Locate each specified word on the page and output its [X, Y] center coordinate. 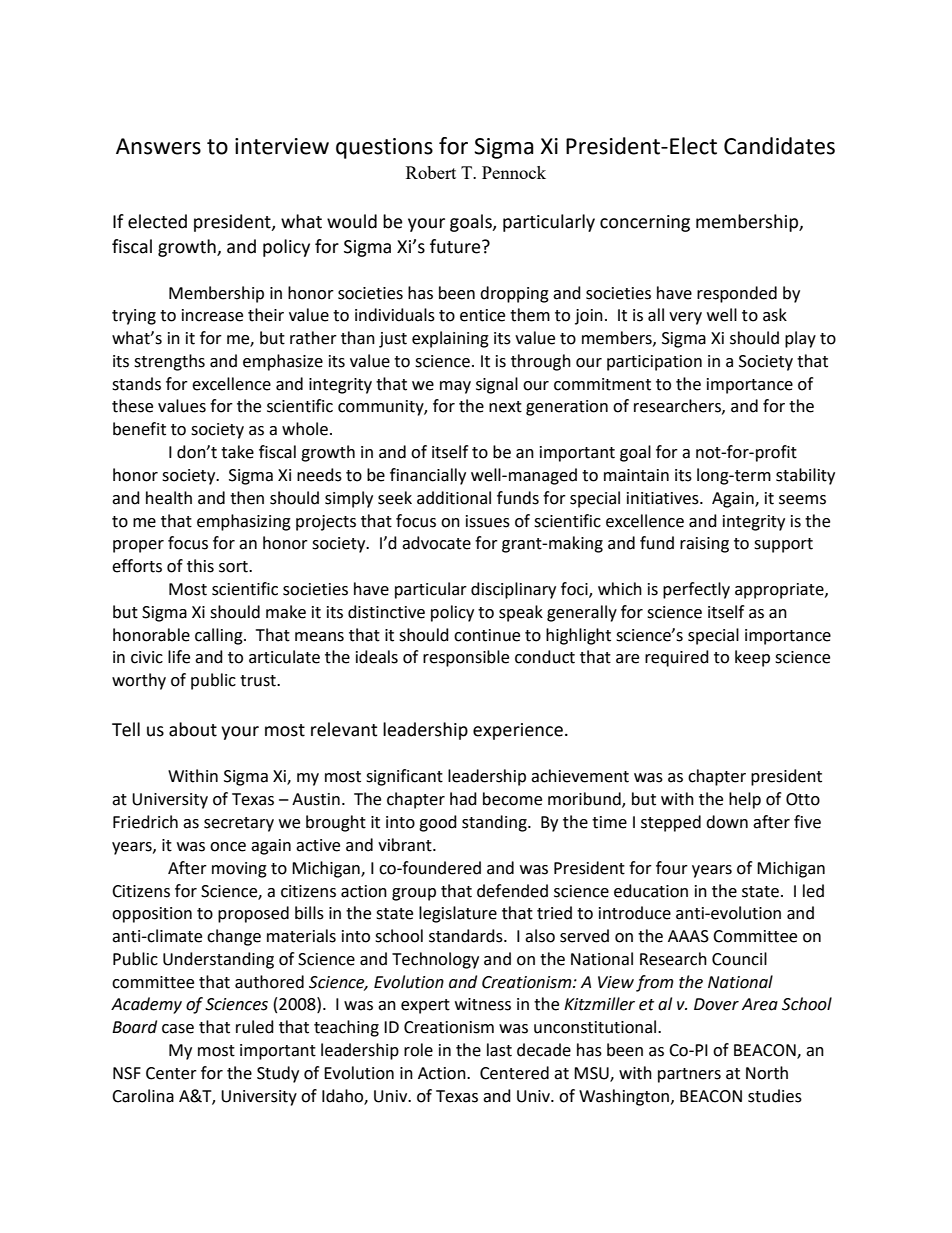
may [455, 387]
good [438, 823]
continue [487, 635]
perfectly [696, 590]
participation [654, 363]
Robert [431, 172]
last [499, 1050]
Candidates [779, 146]
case [178, 1029]
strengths [169, 362]
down [727, 822]
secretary [239, 824]
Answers [158, 146]
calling [220, 636]
